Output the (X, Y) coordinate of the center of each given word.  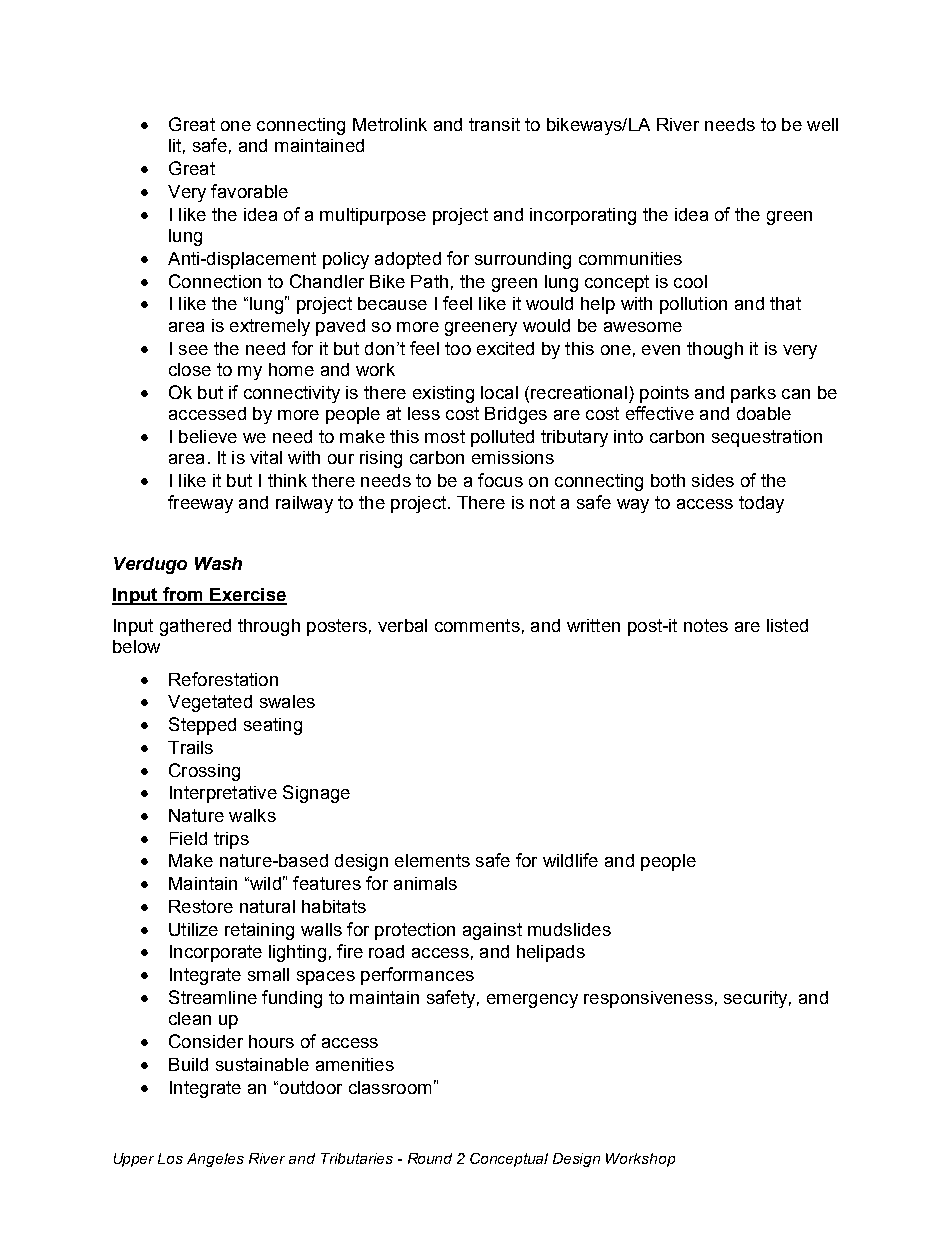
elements (432, 860)
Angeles (215, 1160)
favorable (249, 191)
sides (713, 480)
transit (494, 124)
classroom (390, 1087)
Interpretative (223, 794)
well (822, 124)
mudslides (569, 929)
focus (500, 480)
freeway (200, 504)
